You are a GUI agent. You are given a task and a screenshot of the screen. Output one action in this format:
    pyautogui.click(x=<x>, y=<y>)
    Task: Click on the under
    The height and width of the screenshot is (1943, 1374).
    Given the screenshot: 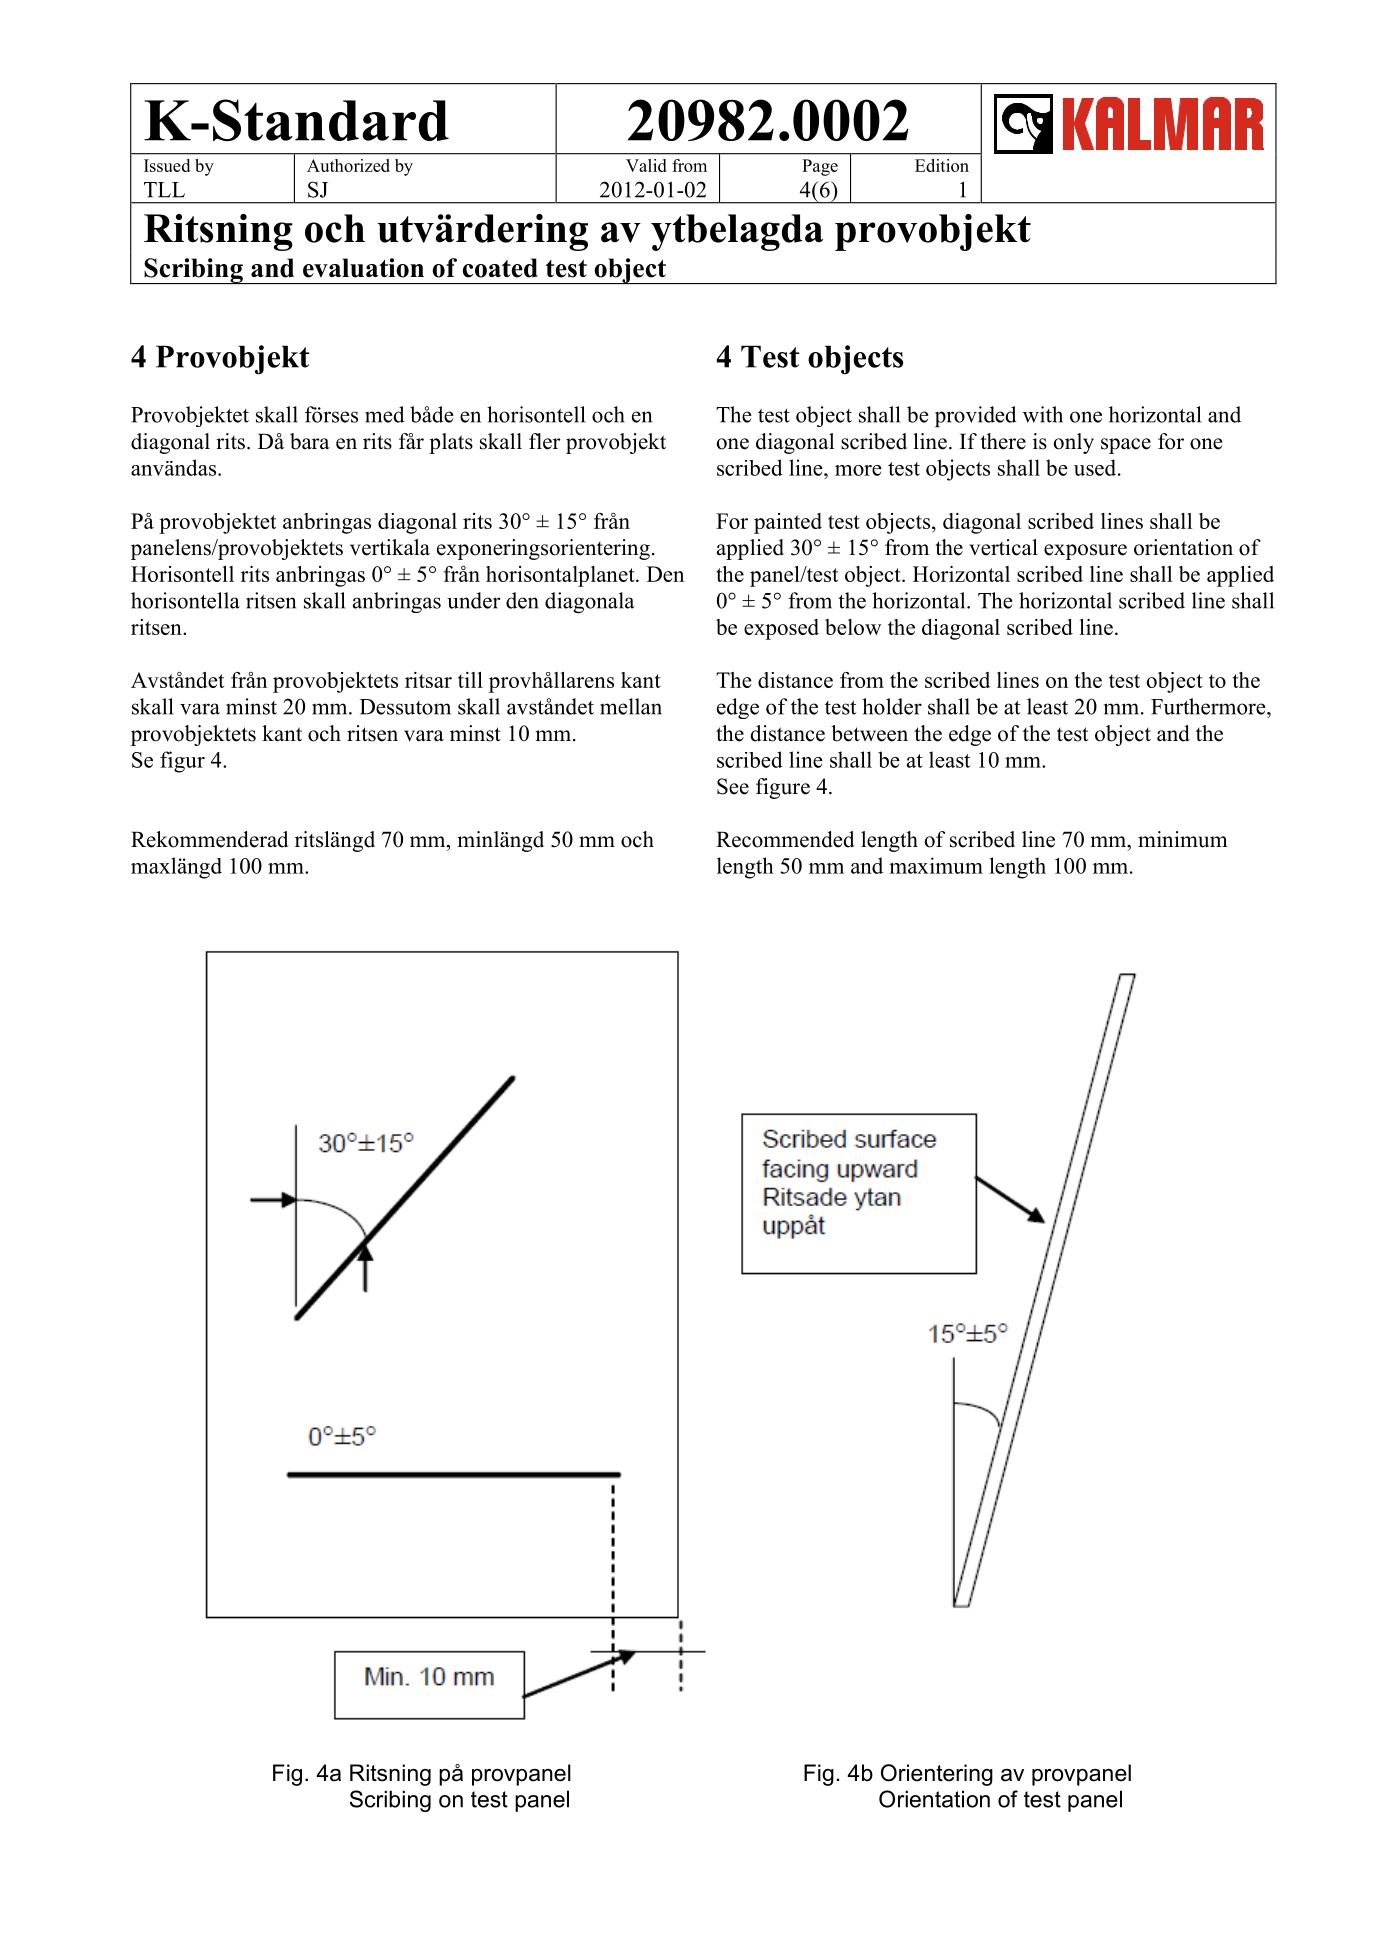 What is the action you would take?
    pyautogui.click(x=473, y=600)
